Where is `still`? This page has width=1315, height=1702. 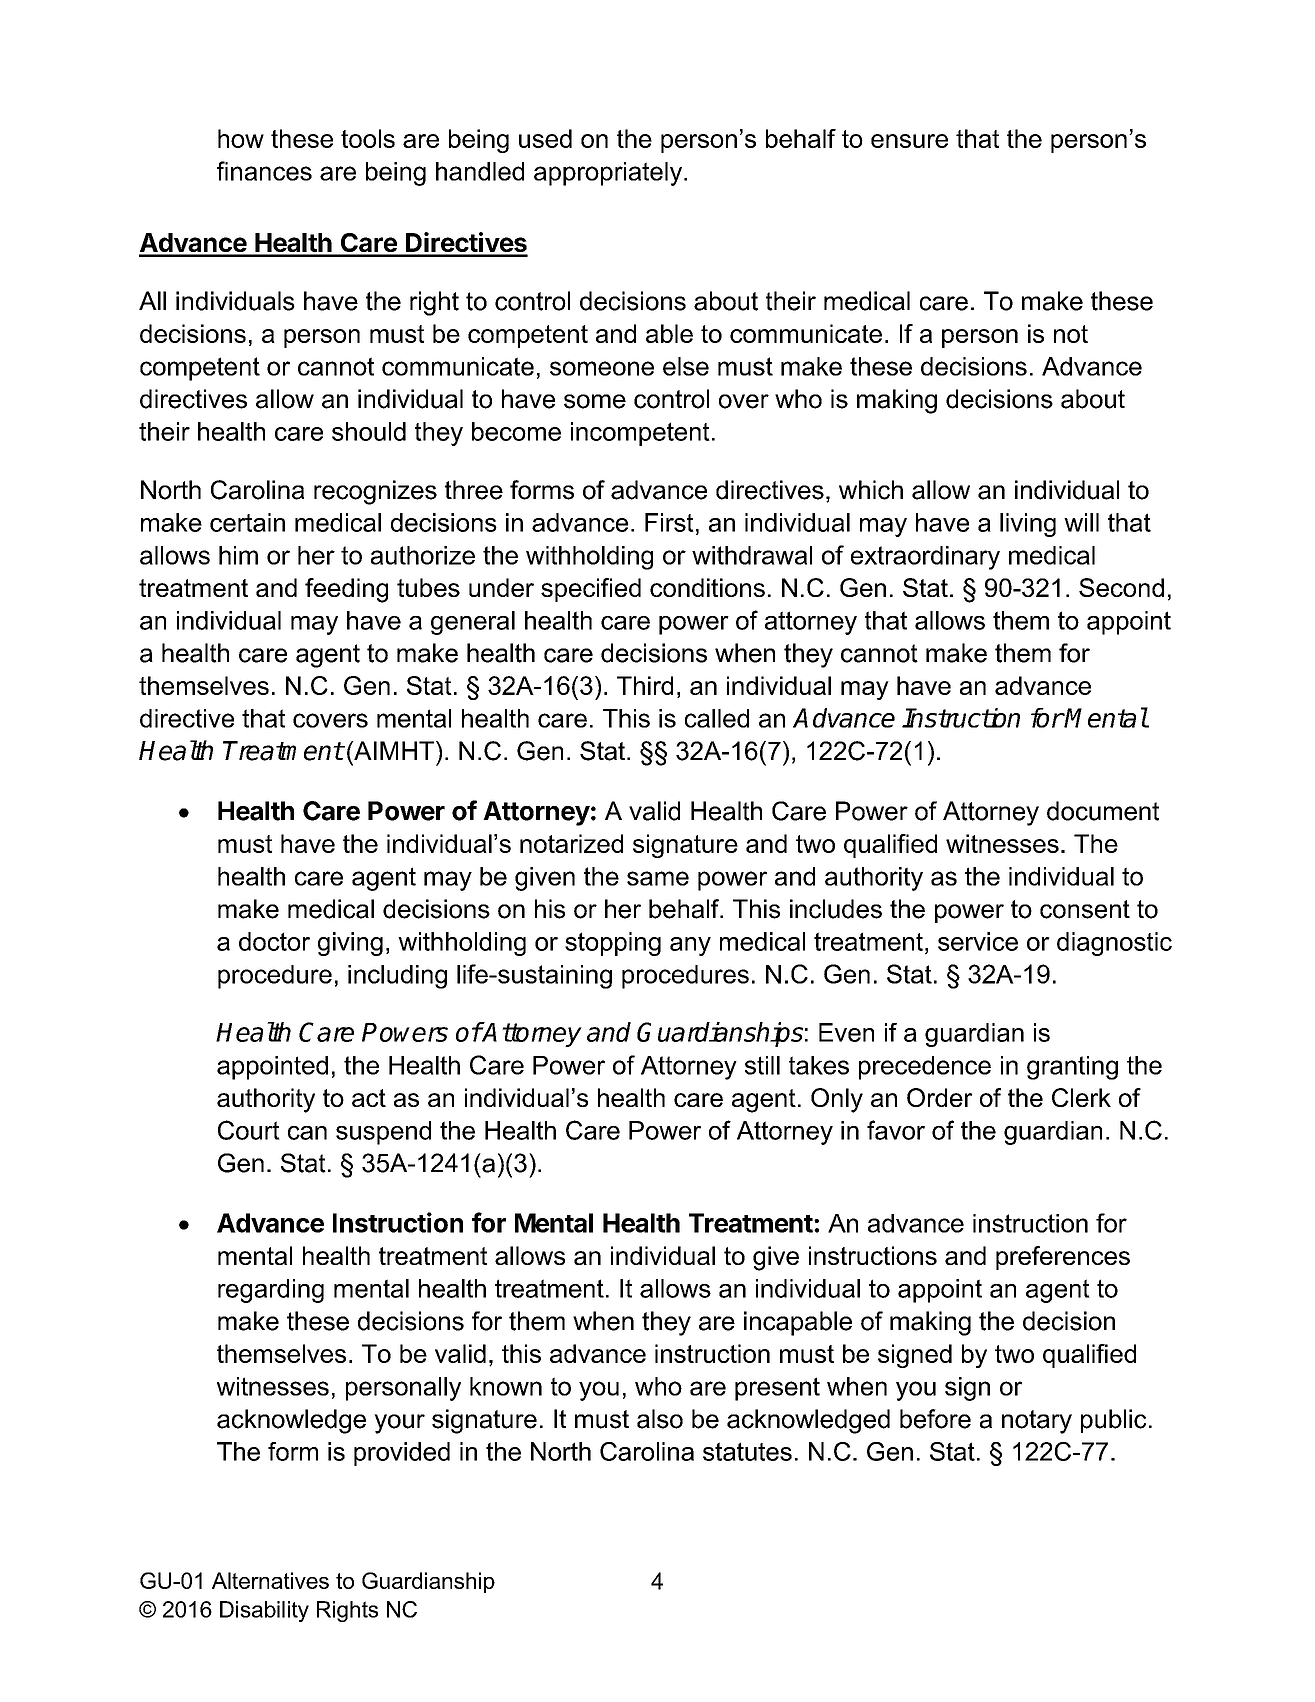
still is located at coordinates (762, 1065).
